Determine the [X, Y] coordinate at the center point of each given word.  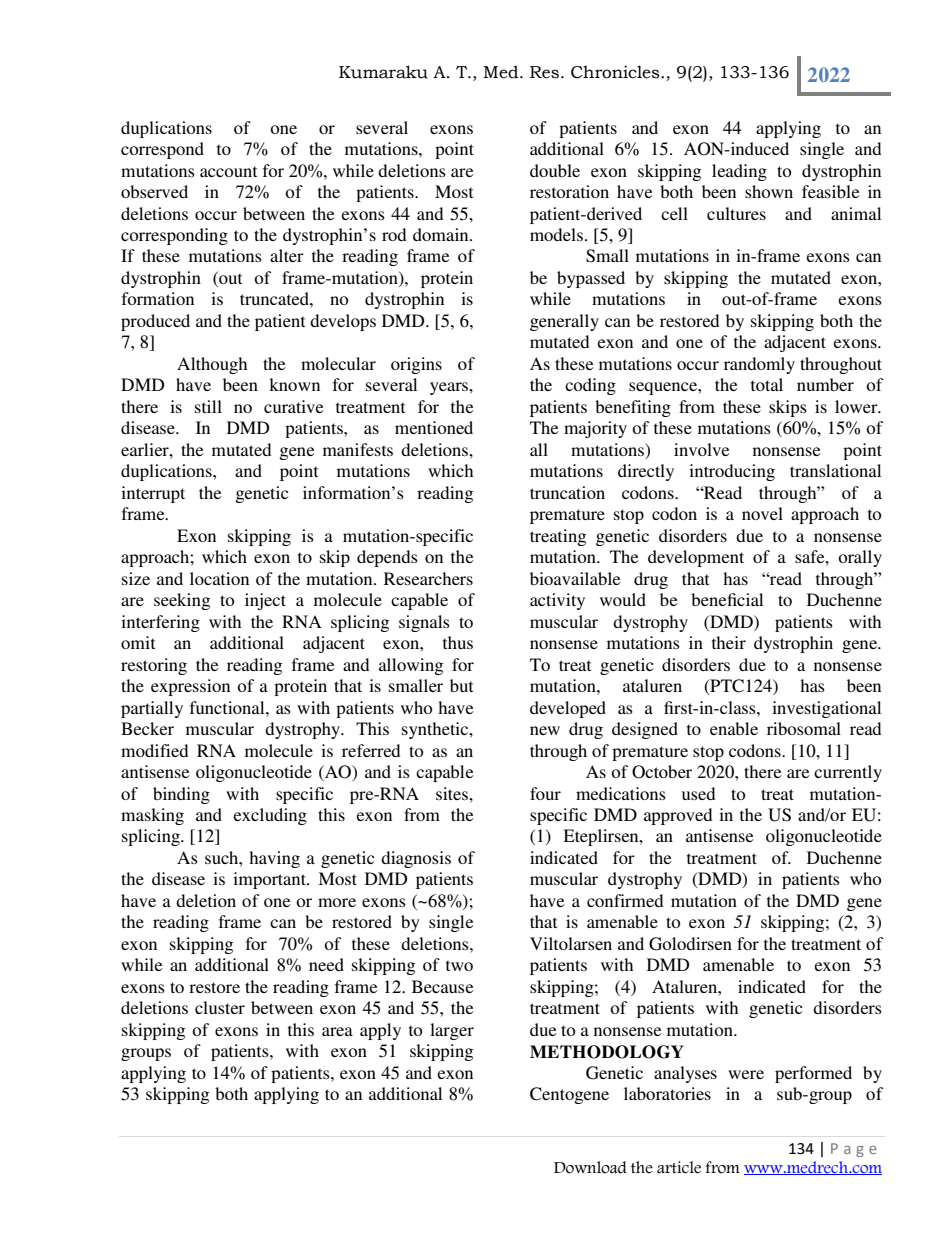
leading [739, 172]
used [698, 793]
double [555, 170]
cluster [220, 1007]
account [228, 171]
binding [181, 795]
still [208, 406]
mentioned [434, 427]
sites [453, 793]
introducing [732, 472]
